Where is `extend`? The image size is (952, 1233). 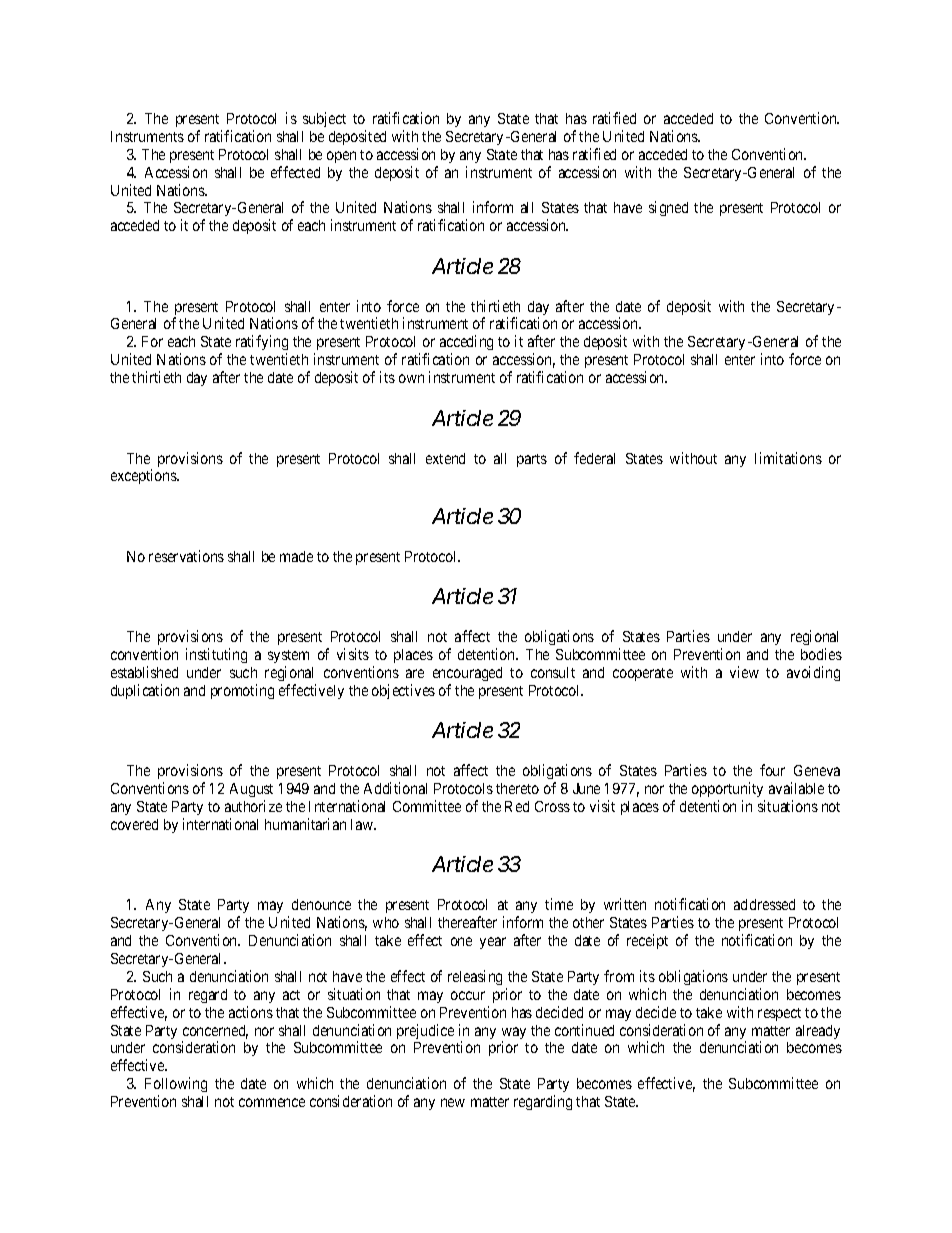
extend is located at coordinates (445, 458).
